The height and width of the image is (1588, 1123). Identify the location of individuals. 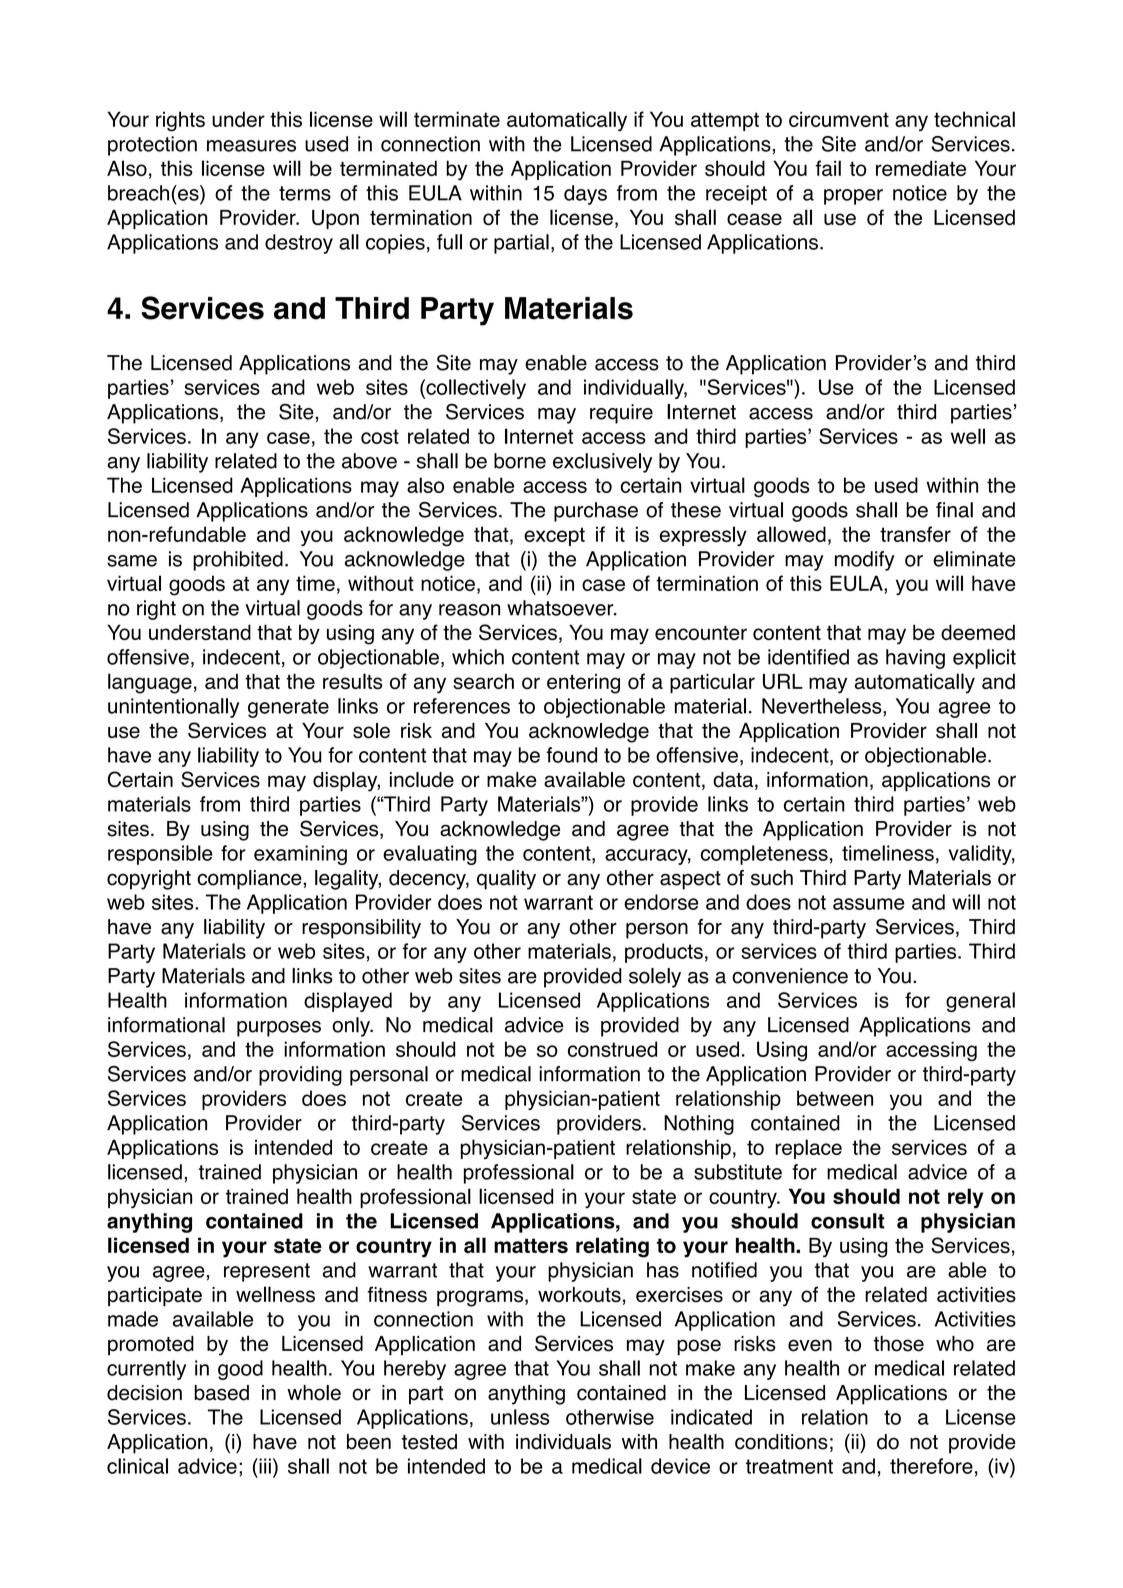
(563, 1442).
